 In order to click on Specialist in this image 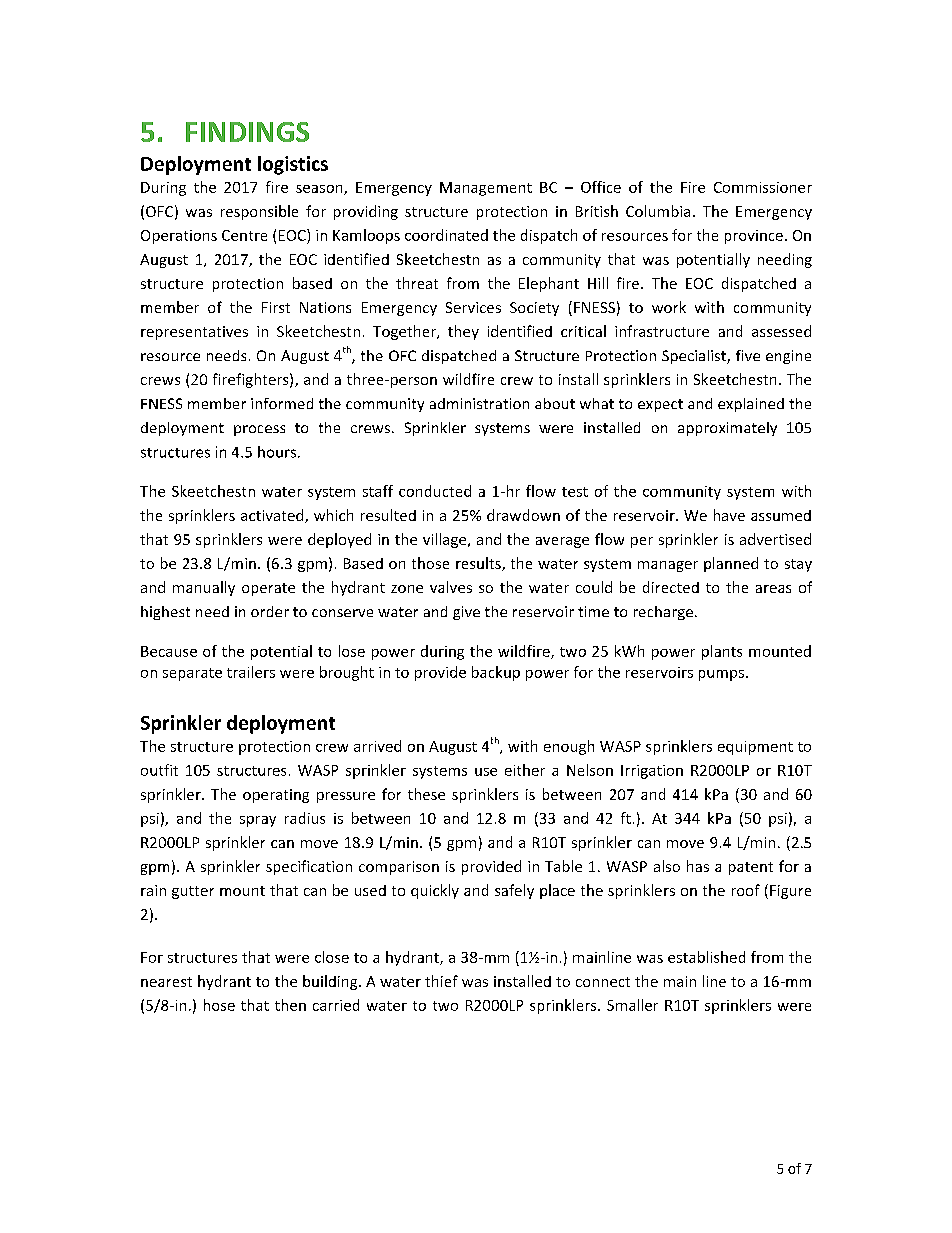, I will do `click(695, 357)`.
